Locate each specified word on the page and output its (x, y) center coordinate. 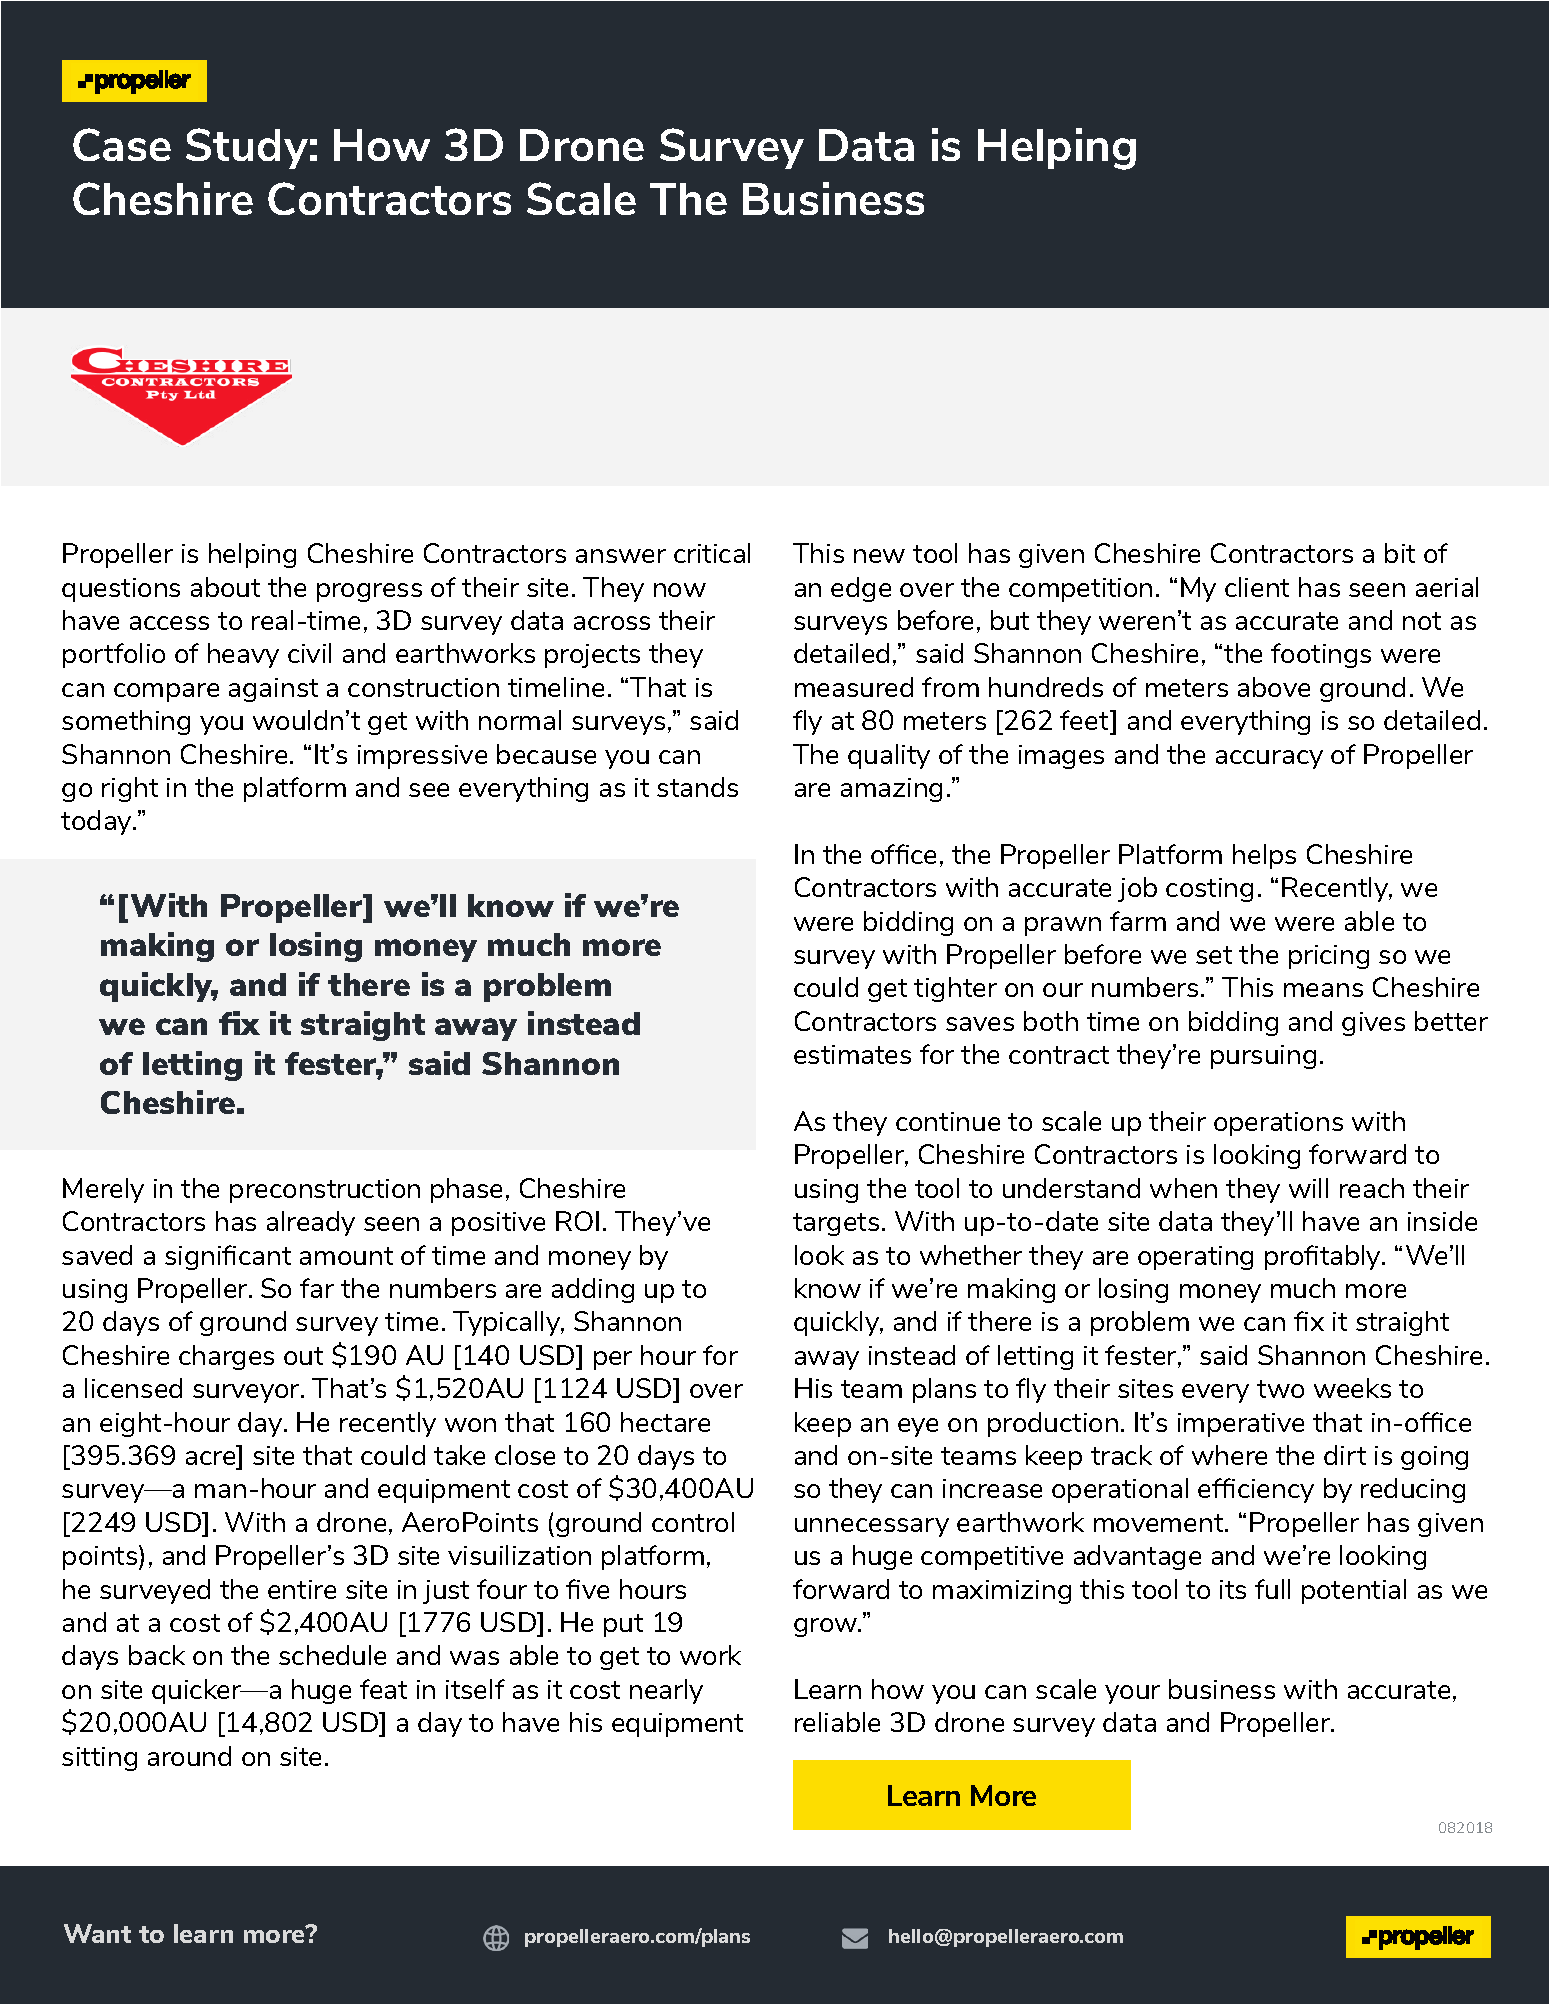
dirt (1345, 1455)
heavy (243, 655)
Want (97, 1933)
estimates (852, 1054)
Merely (103, 1190)
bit (1400, 553)
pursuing (1263, 1057)
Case (122, 144)
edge (861, 589)
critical (712, 553)
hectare (665, 1422)
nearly (666, 1691)
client (1257, 587)
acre (210, 1458)
